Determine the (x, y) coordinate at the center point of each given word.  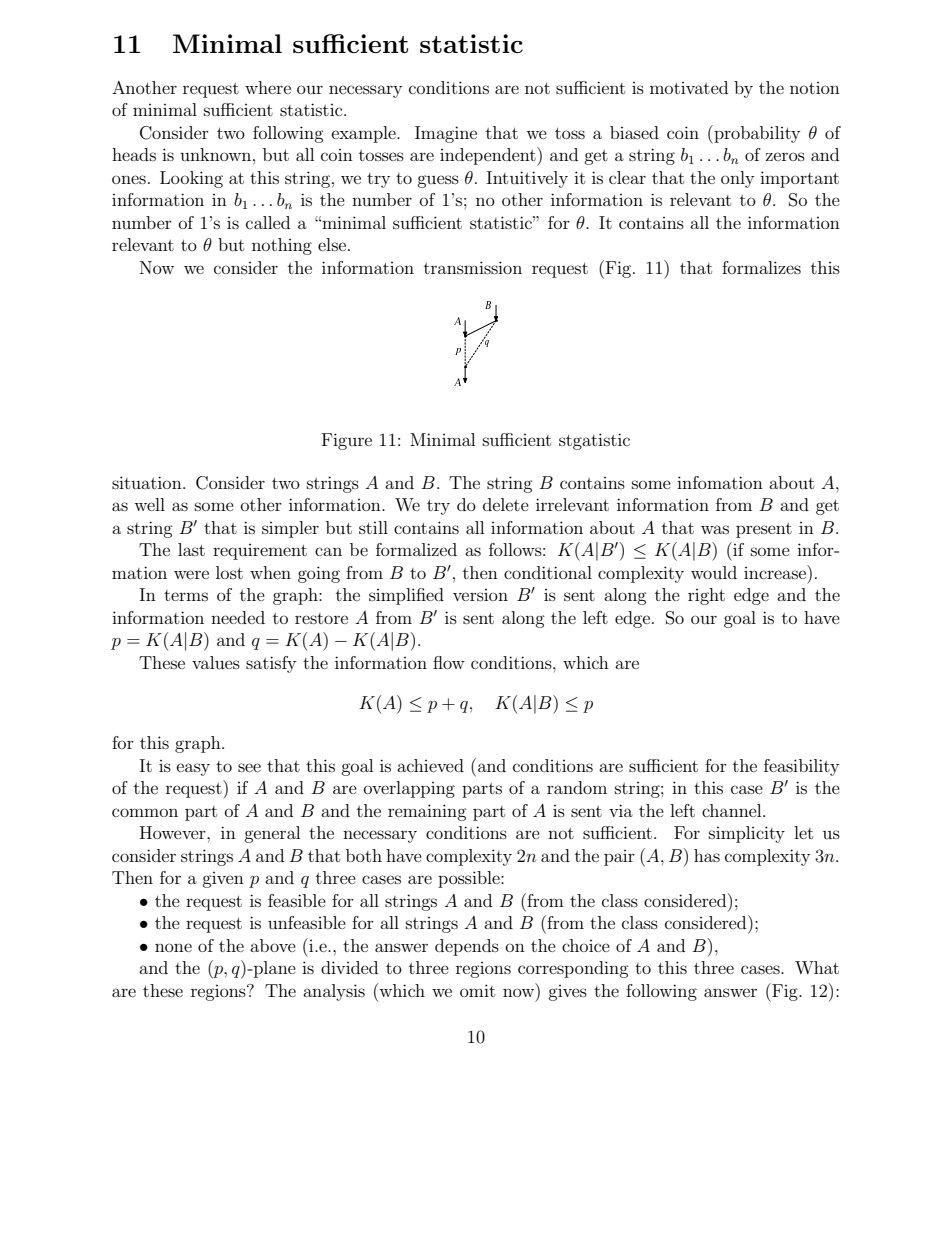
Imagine (446, 134)
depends (467, 947)
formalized (416, 549)
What (817, 967)
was (715, 529)
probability (756, 134)
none (173, 947)
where (268, 87)
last (191, 549)
